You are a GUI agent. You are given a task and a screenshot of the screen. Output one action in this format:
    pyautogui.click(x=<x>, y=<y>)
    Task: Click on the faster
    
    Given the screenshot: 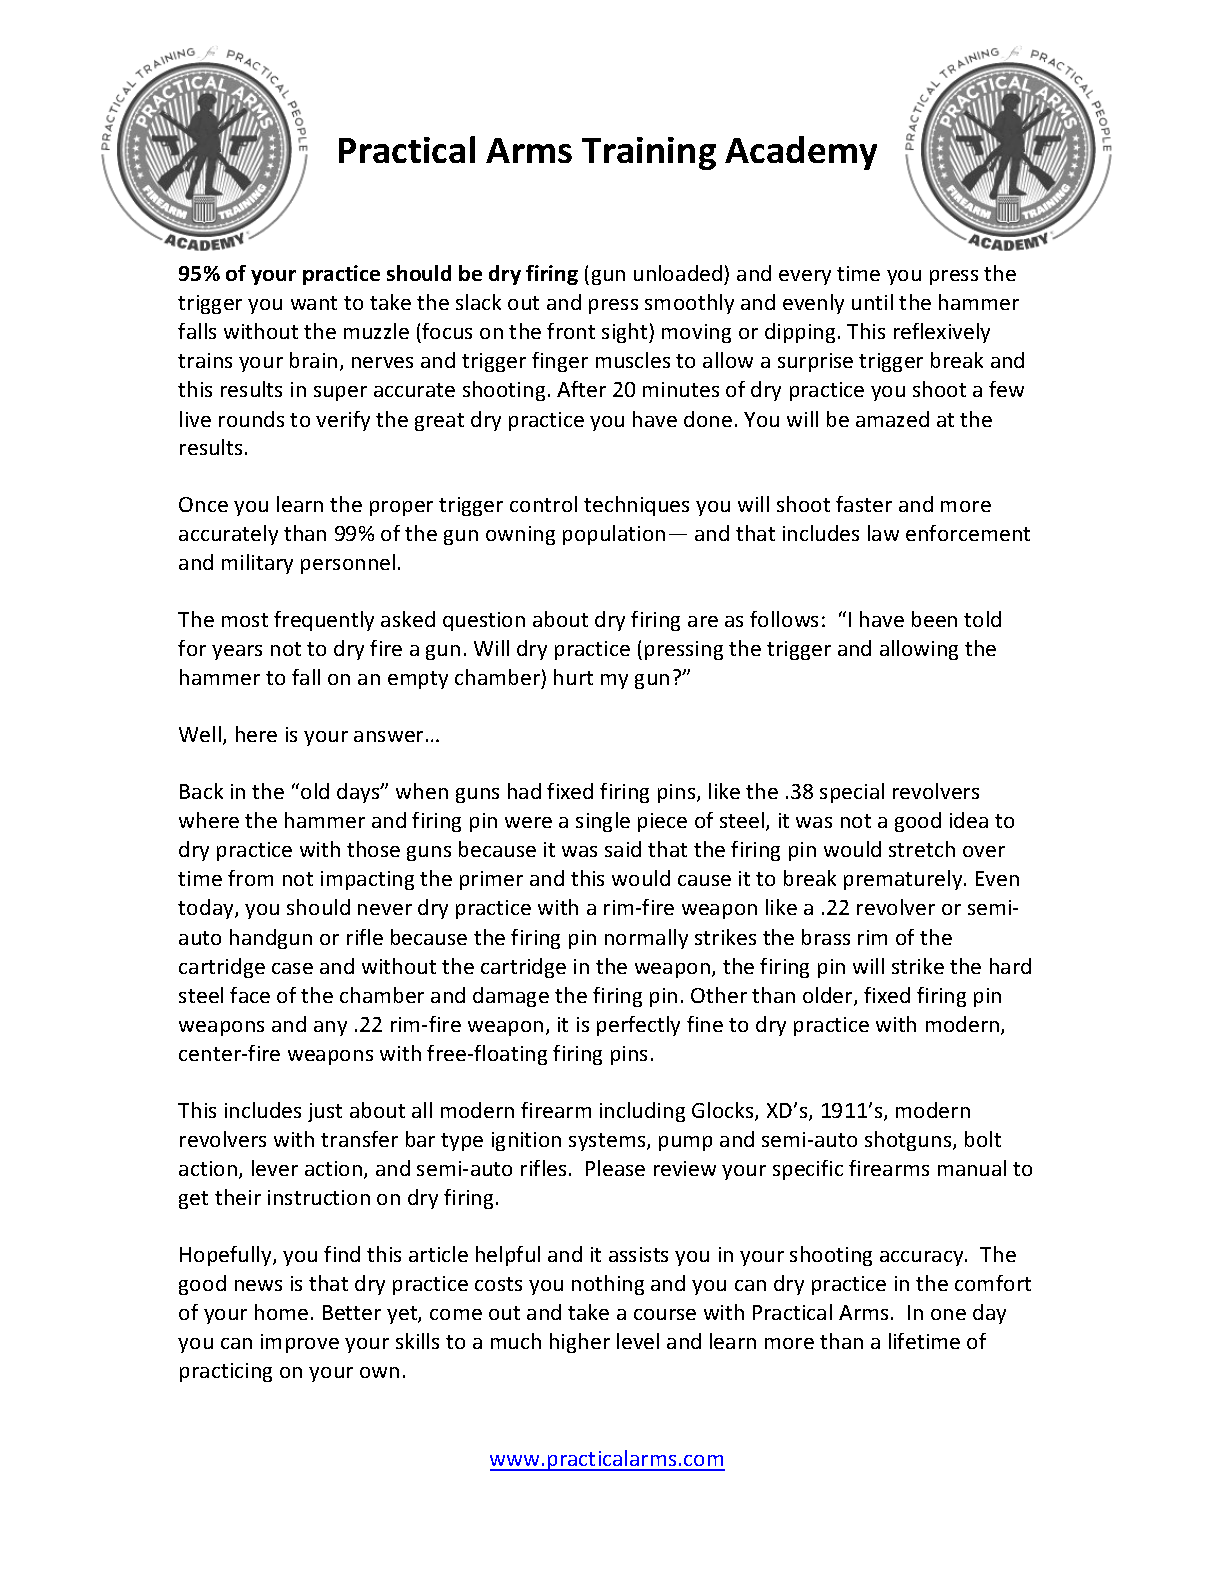 What is the action you would take?
    pyautogui.click(x=864, y=504)
